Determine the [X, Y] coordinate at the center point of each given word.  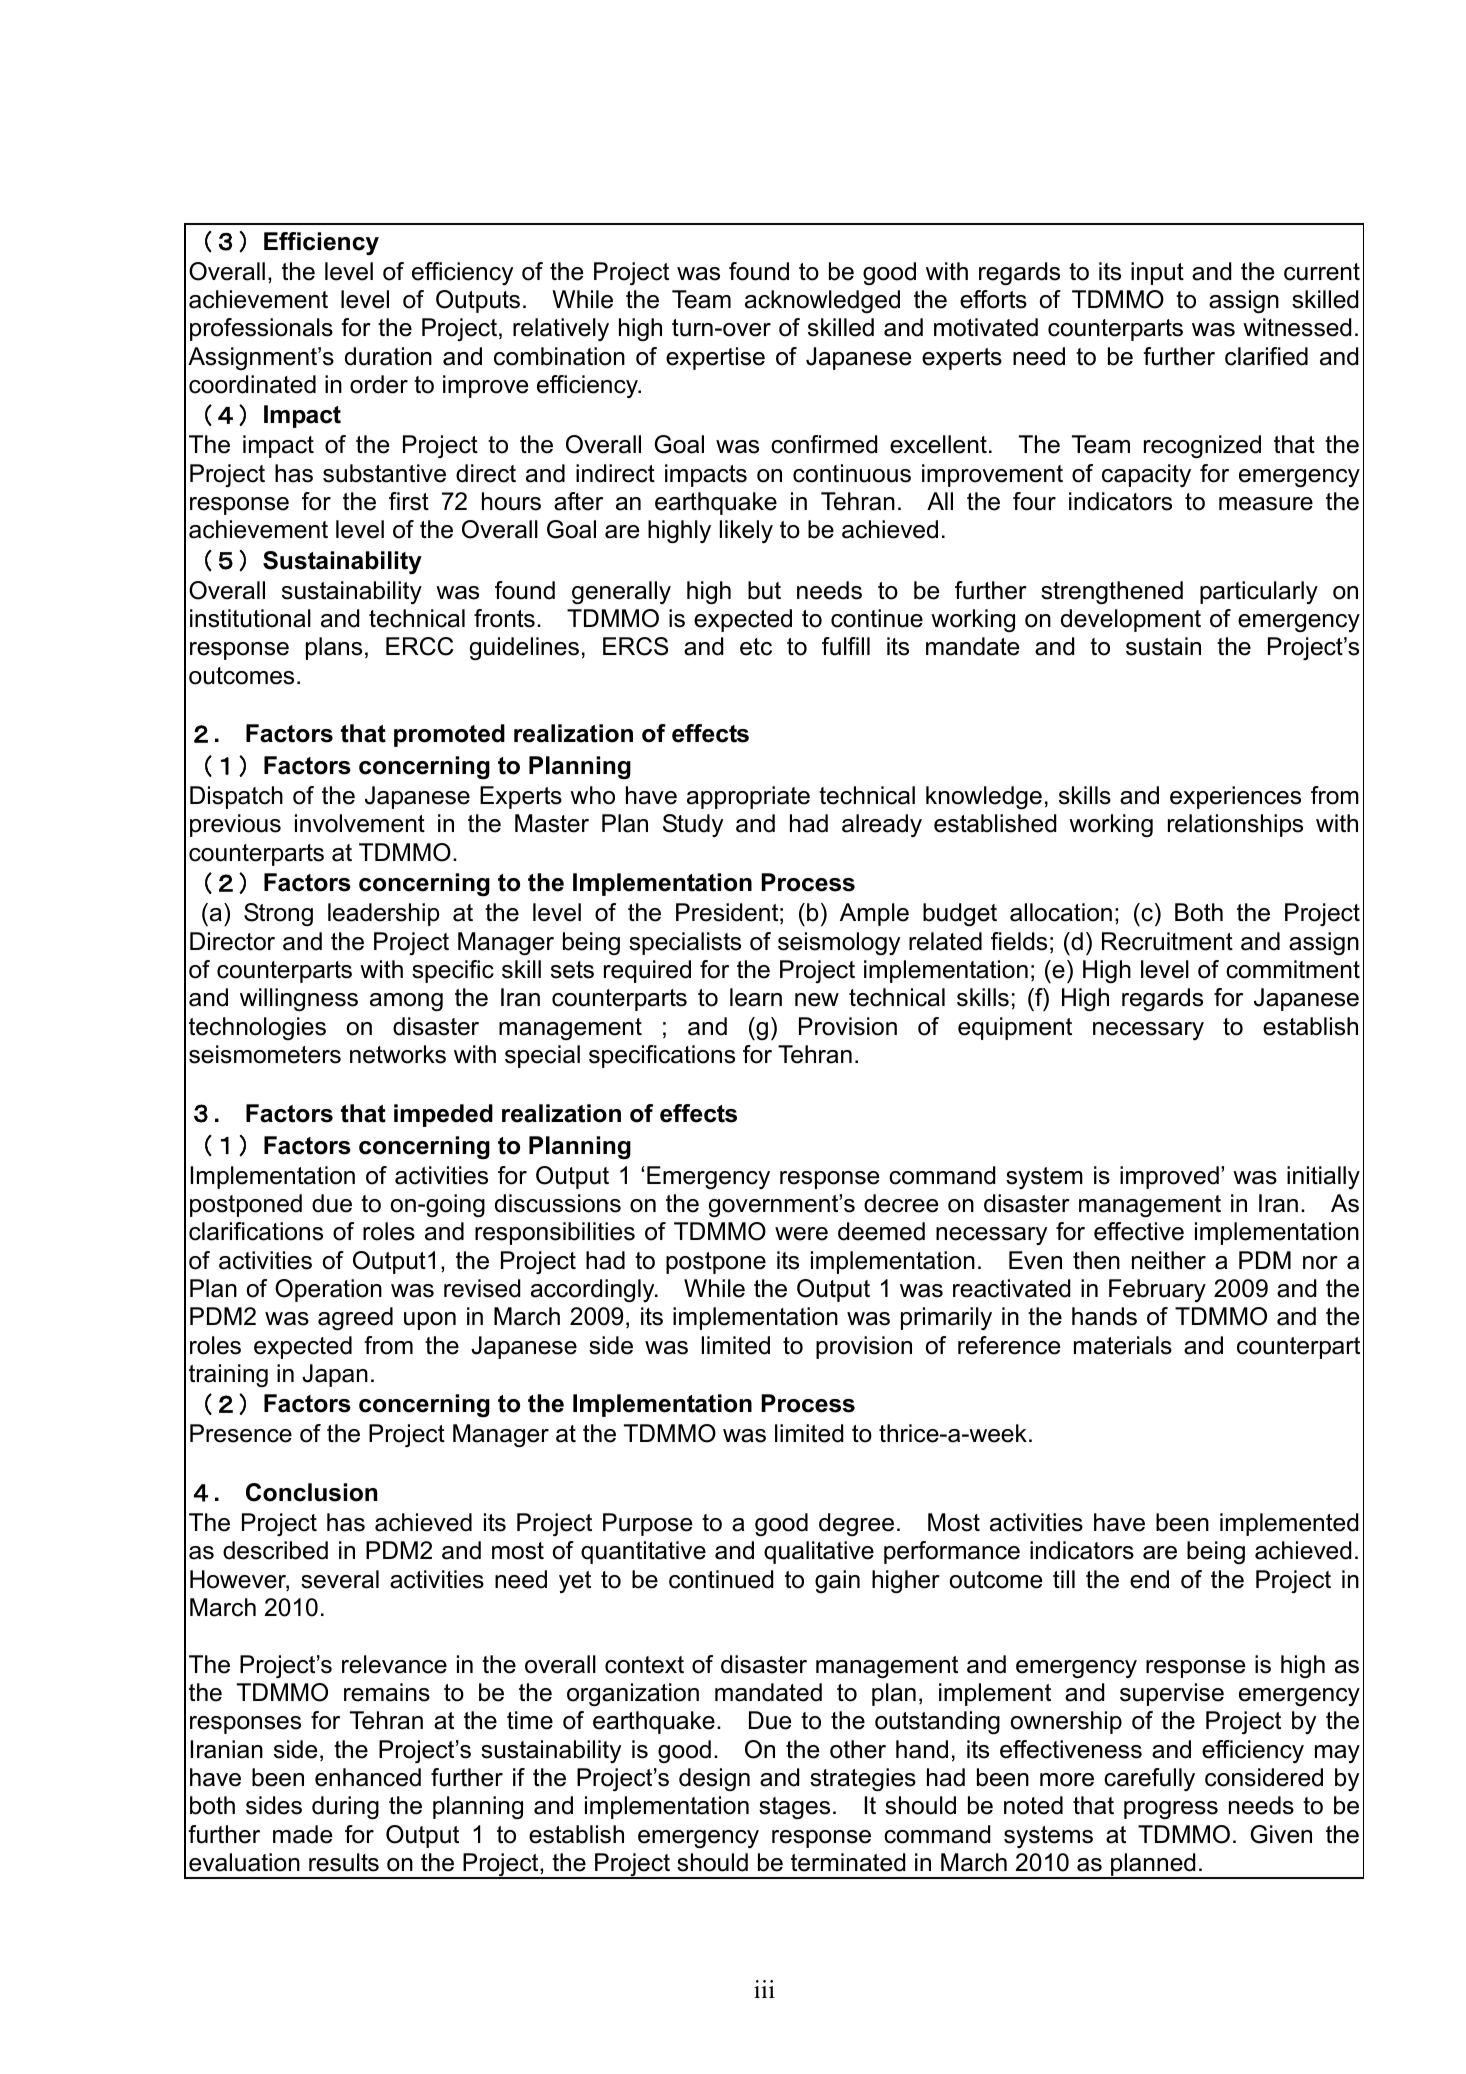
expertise [715, 358]
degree [856, 1524]
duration [388, 356]
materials [1123, 1345]
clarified [1266, 356]
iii [764, 1989]
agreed [355, 1318]
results [344, 1862]
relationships [1235, 825]
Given [1281, 1834]
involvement [360, 823]
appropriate [748, 797]
